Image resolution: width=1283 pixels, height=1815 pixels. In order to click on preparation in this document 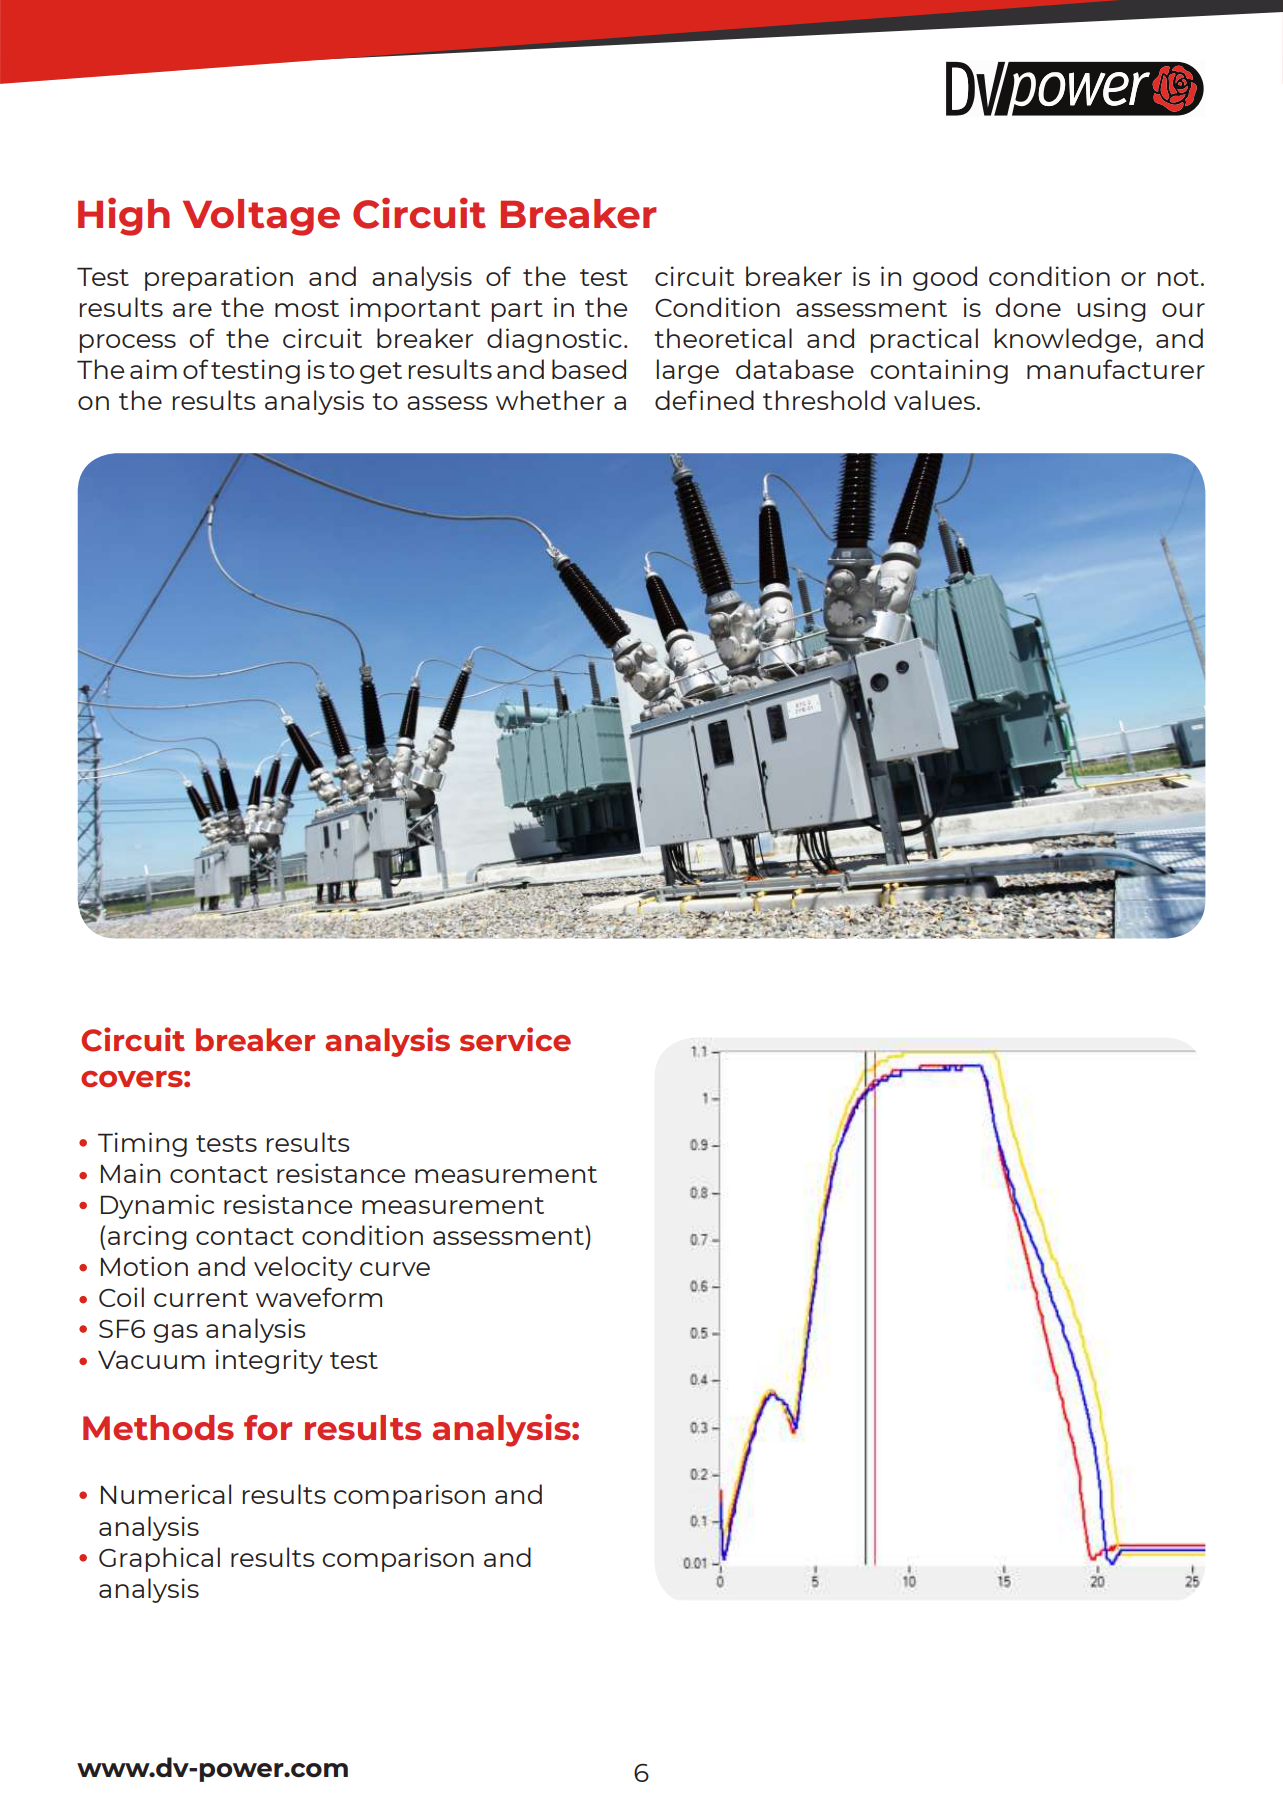, I will do `click(219, 278)`.
